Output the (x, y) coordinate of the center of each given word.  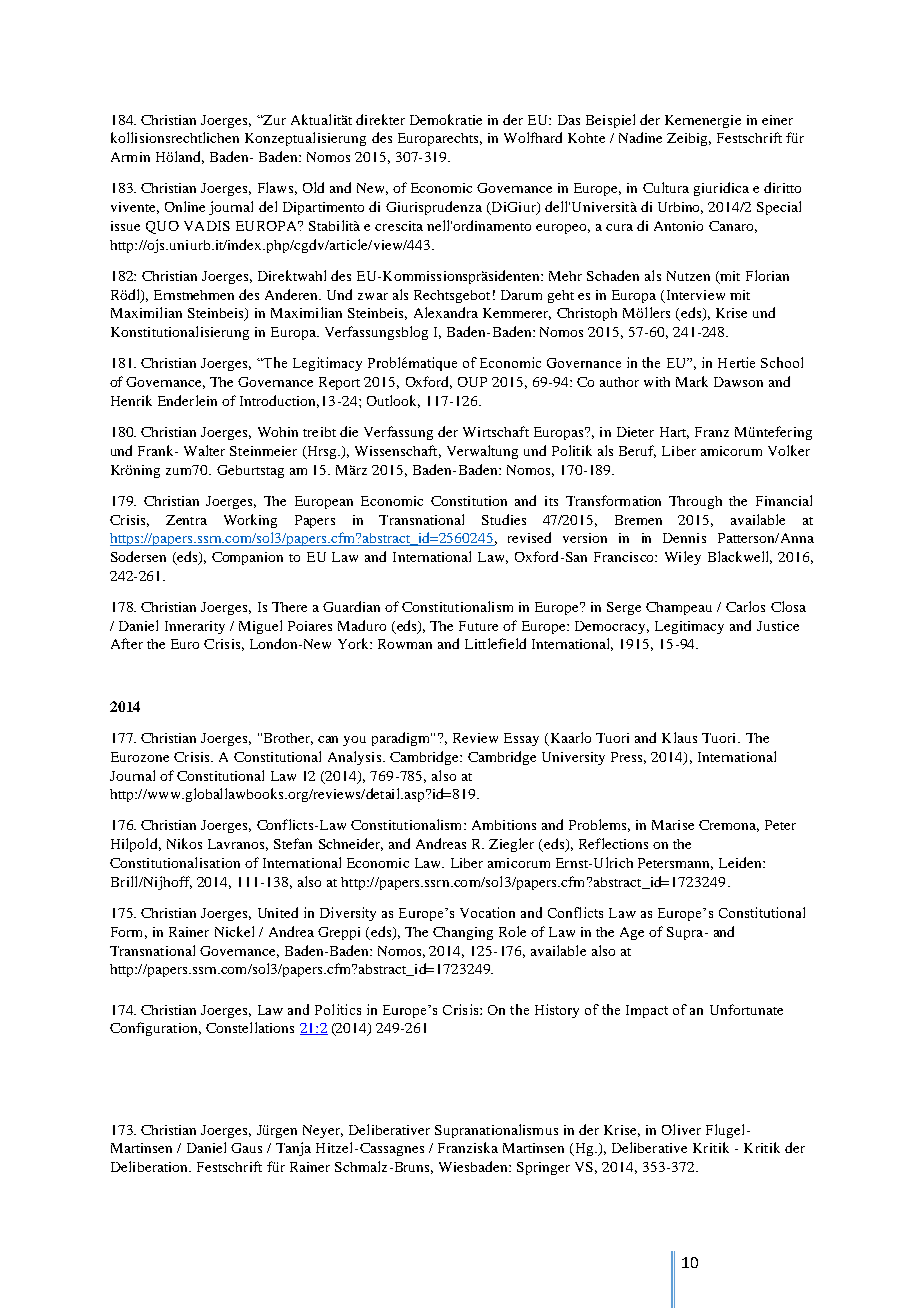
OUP (472, 382)
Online (185, 206)
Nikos (184, 843)
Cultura (666, 187)
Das (569, 120)
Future (478, 626)
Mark (692, 381)
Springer (543, 1168)
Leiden (741, 862)
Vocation (487, 912)
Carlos (745, 606)
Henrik (131, 400)
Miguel (260, 627)
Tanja (293, 1149)
